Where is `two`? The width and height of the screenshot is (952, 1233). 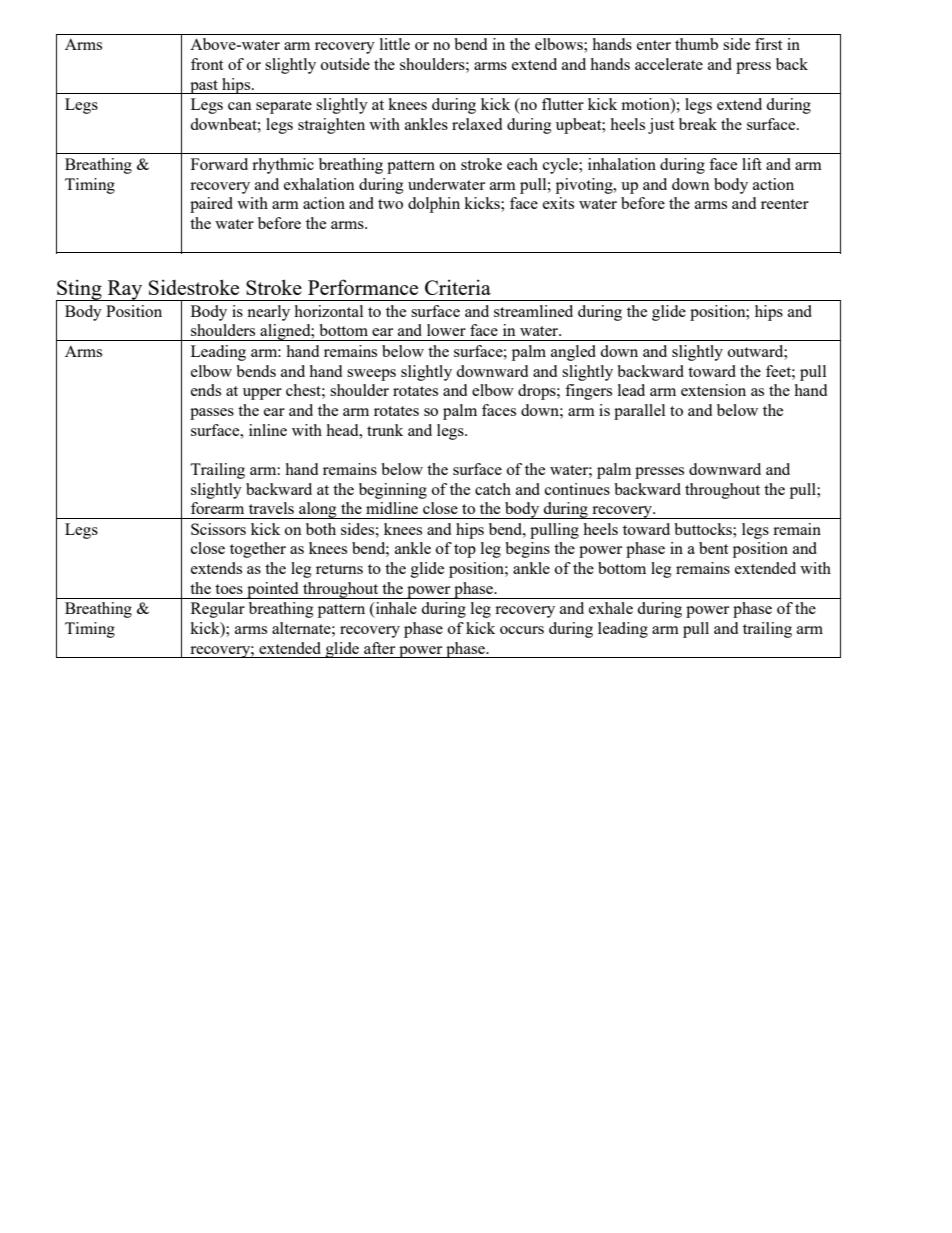
two is located at coordinates (390, 204).
